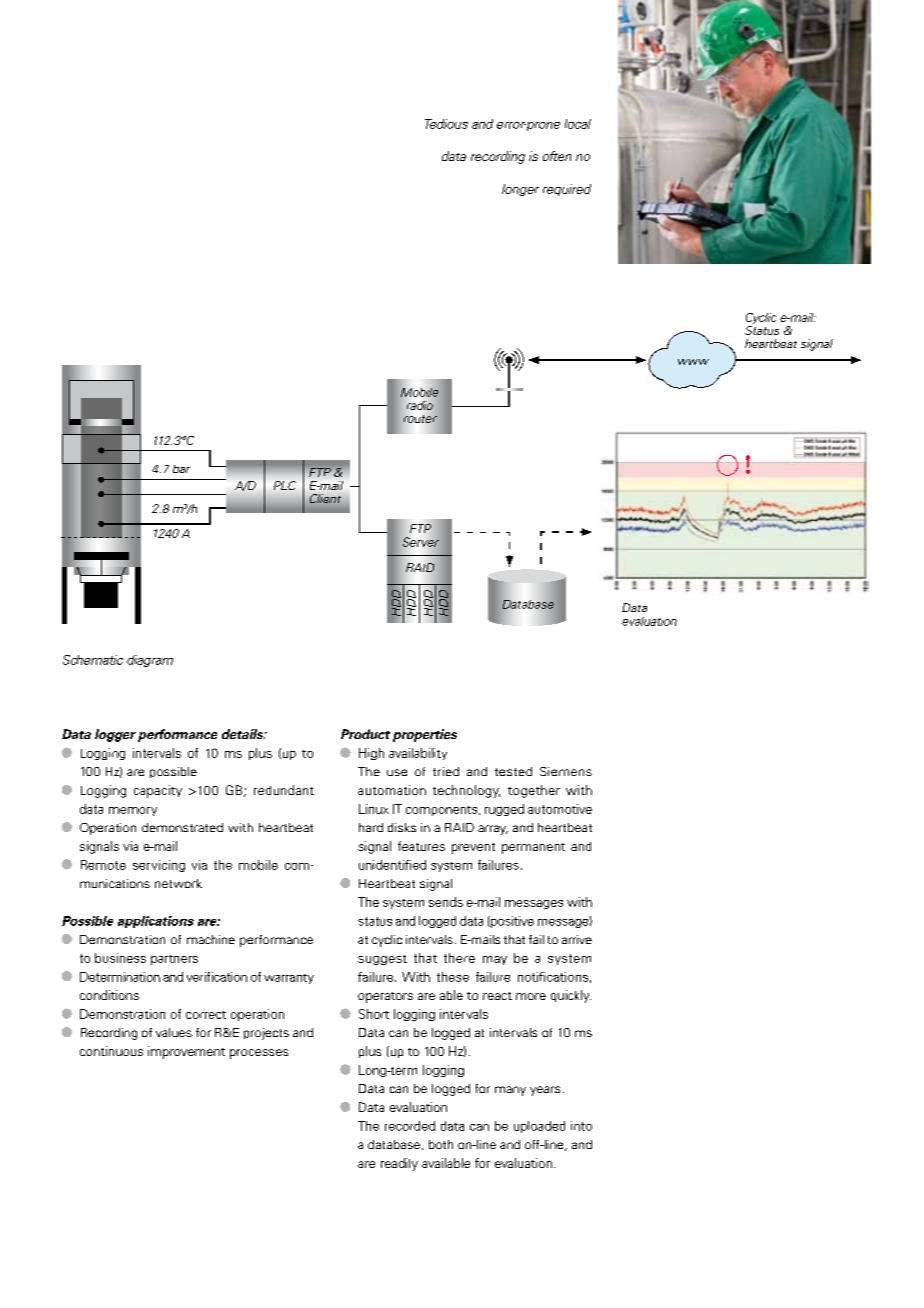 The width and height of the screenshot is (924, 1308). What do you see at coordinates (566, 771) in the screenshot?
I see `Siemens` at bounding box center [566, 771].
